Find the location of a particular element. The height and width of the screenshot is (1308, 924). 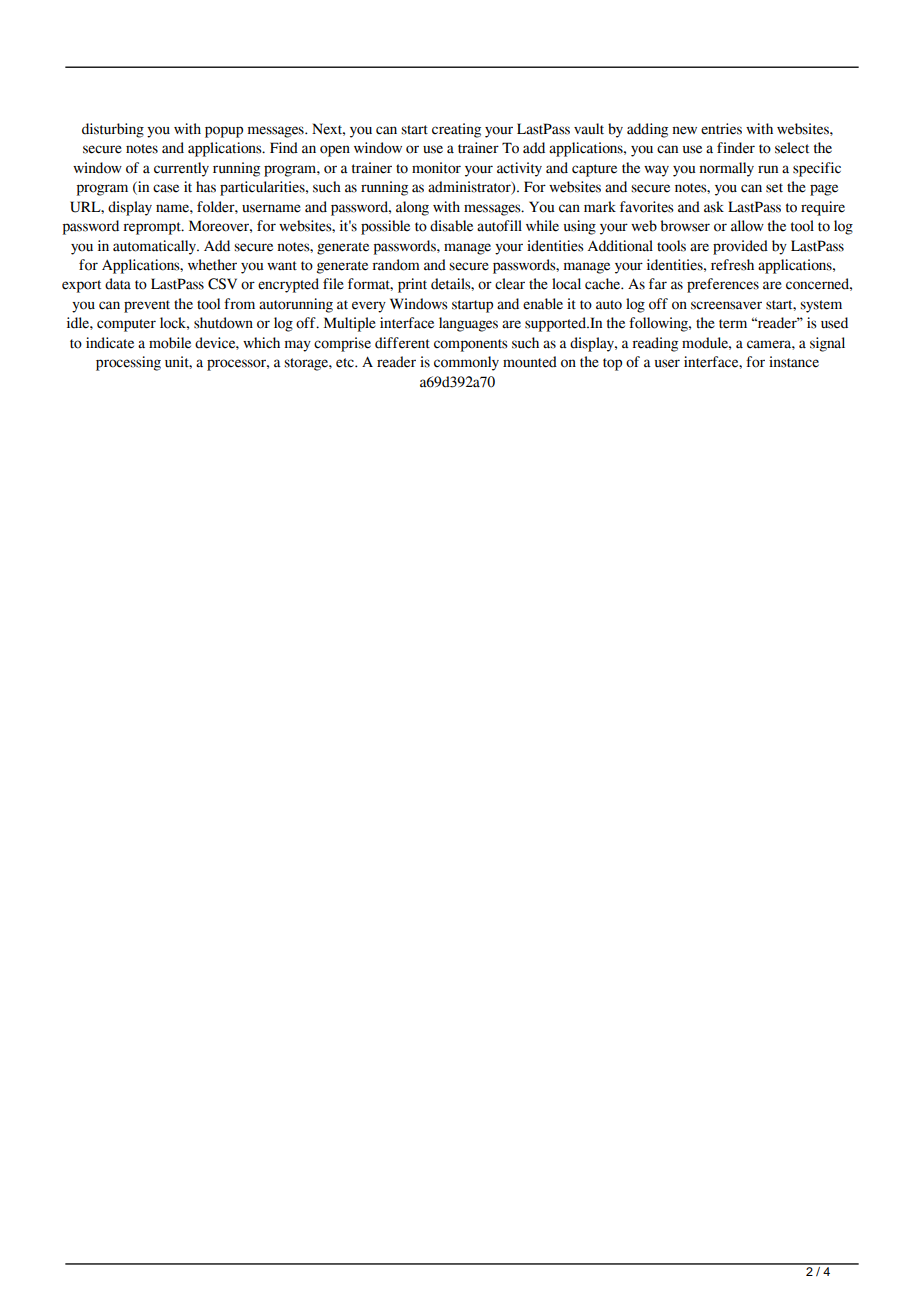

creating is located at coordinates (456, 130).
